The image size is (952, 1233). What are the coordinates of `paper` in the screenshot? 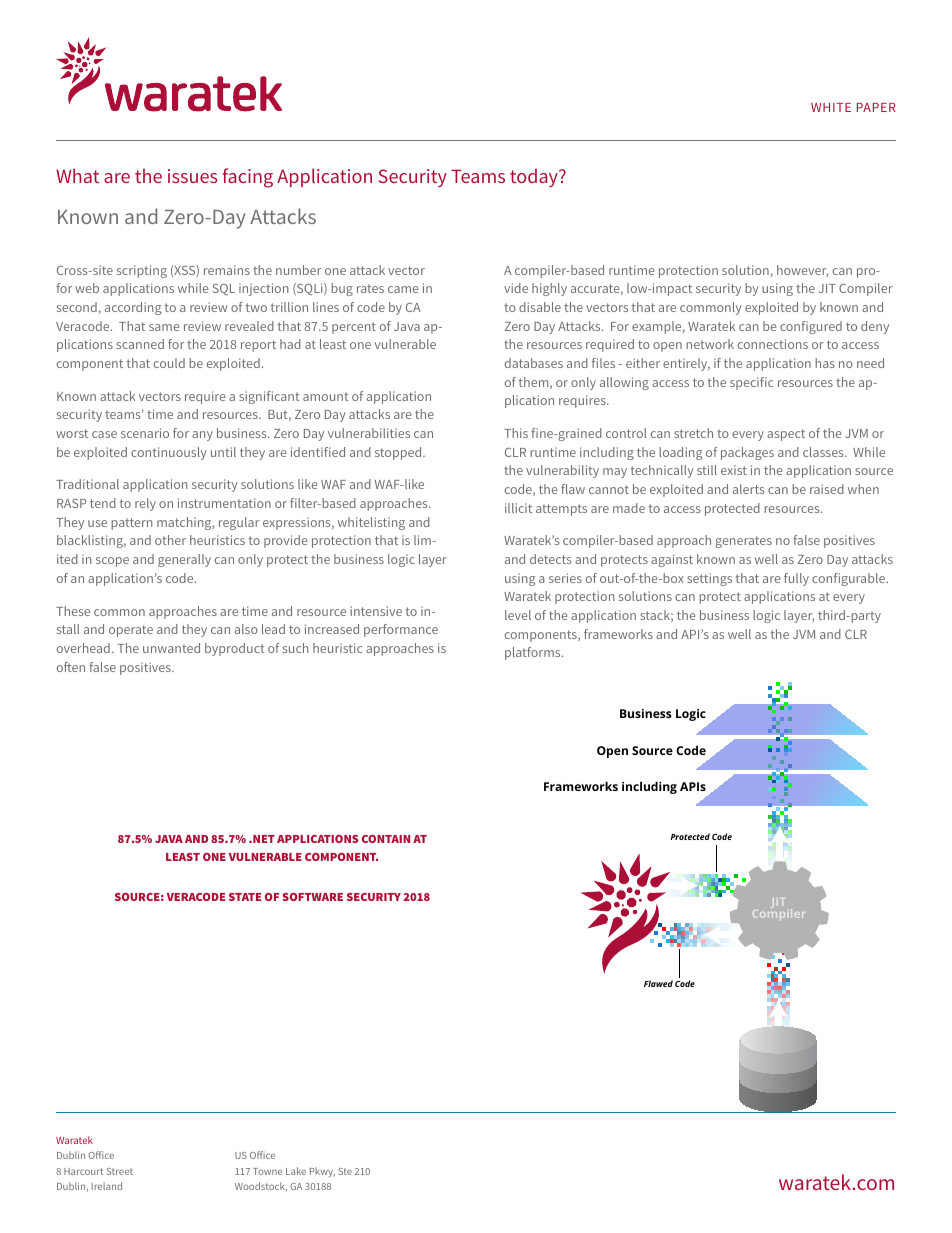 It's located at (876, 107).
